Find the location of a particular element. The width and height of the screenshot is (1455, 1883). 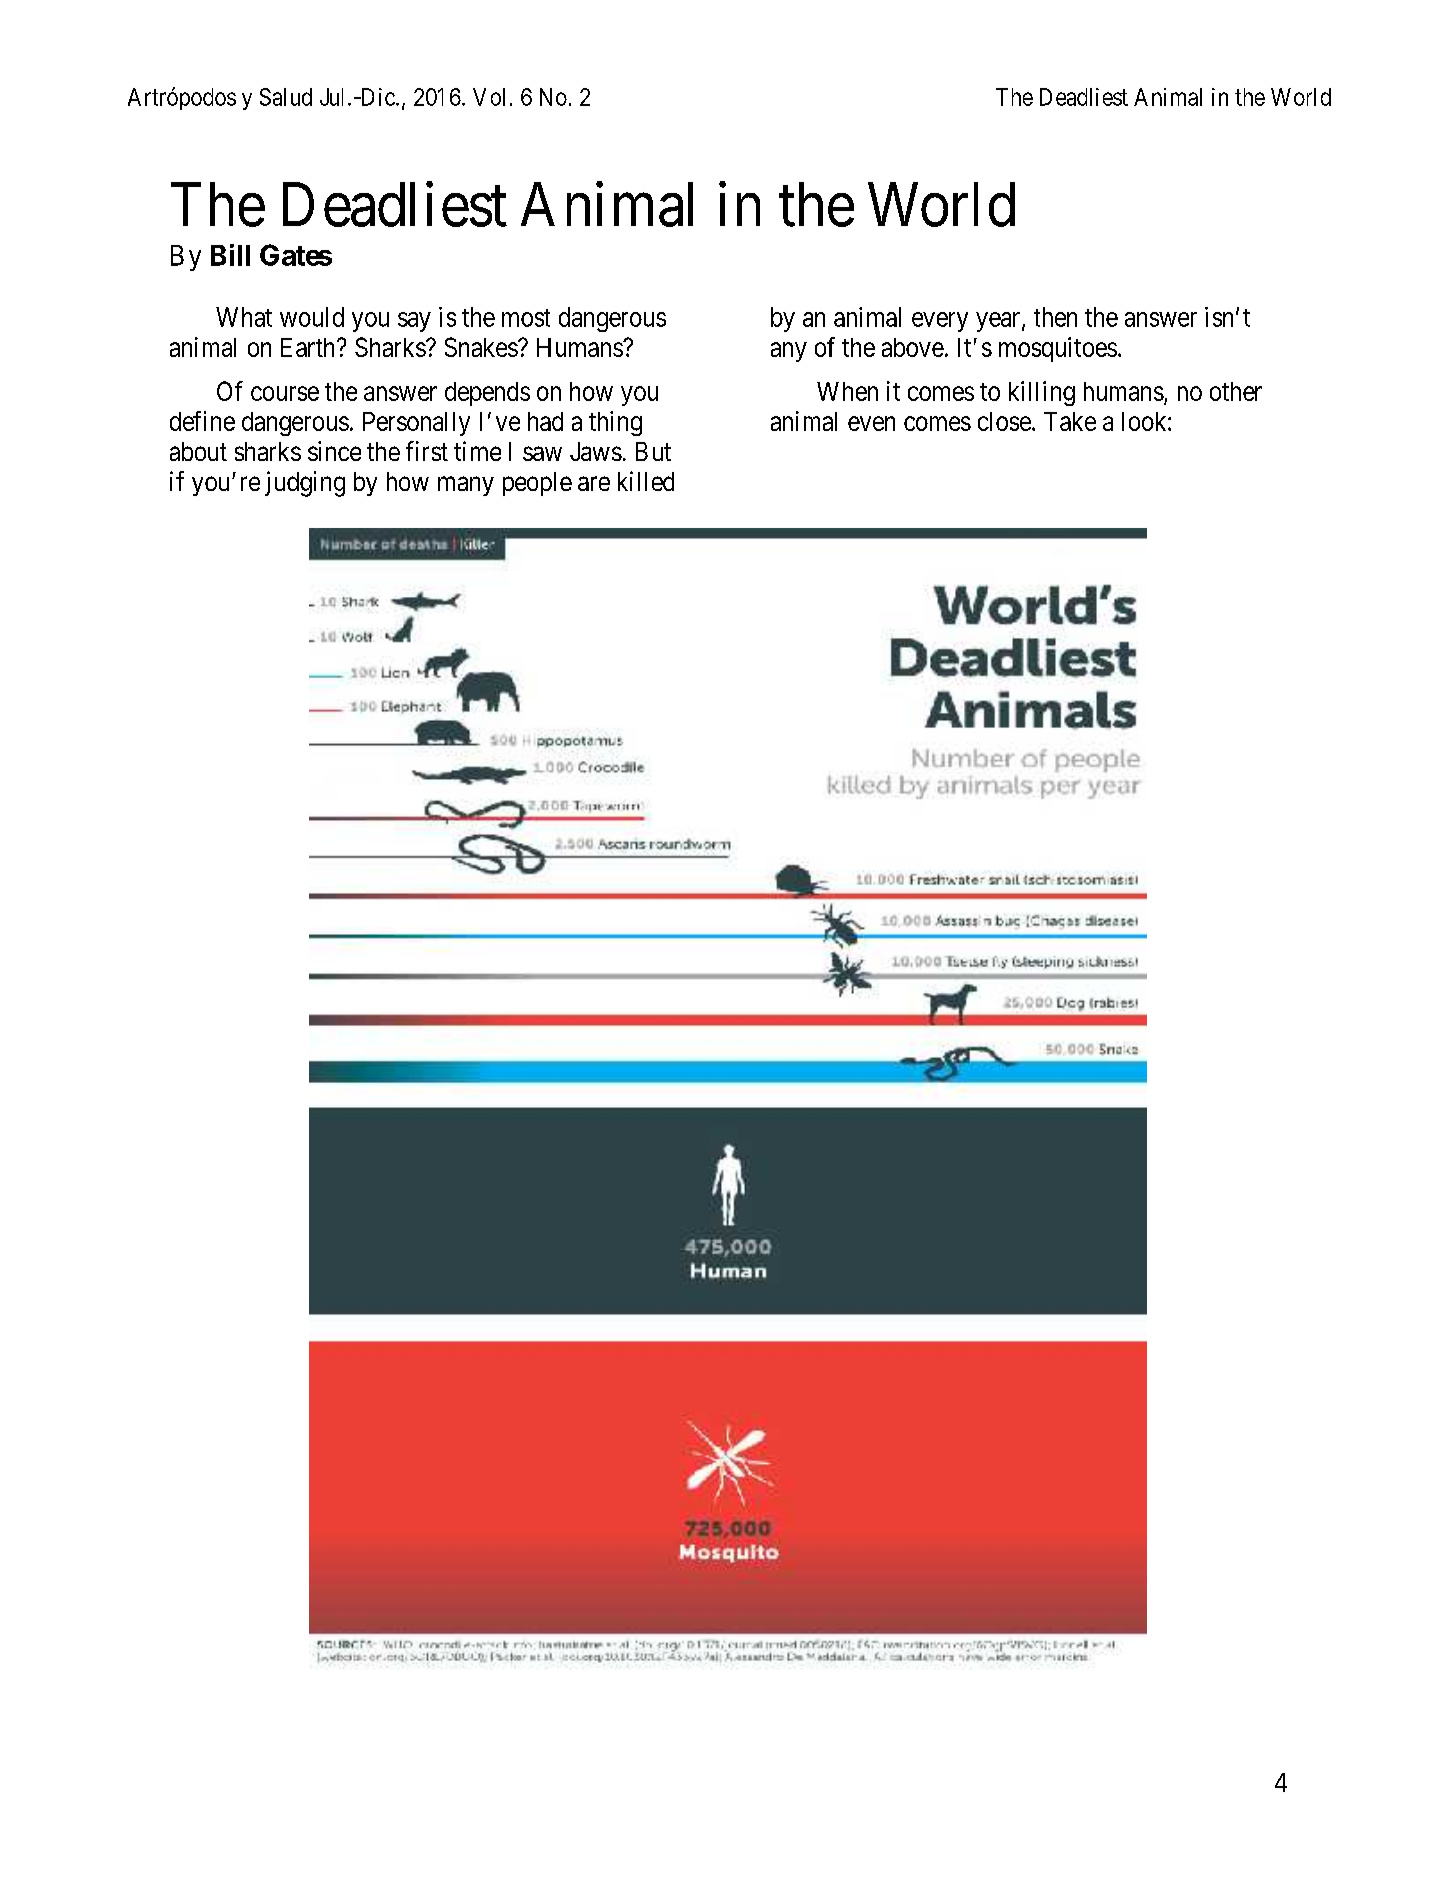

every is located at coordinates (940, 322).
